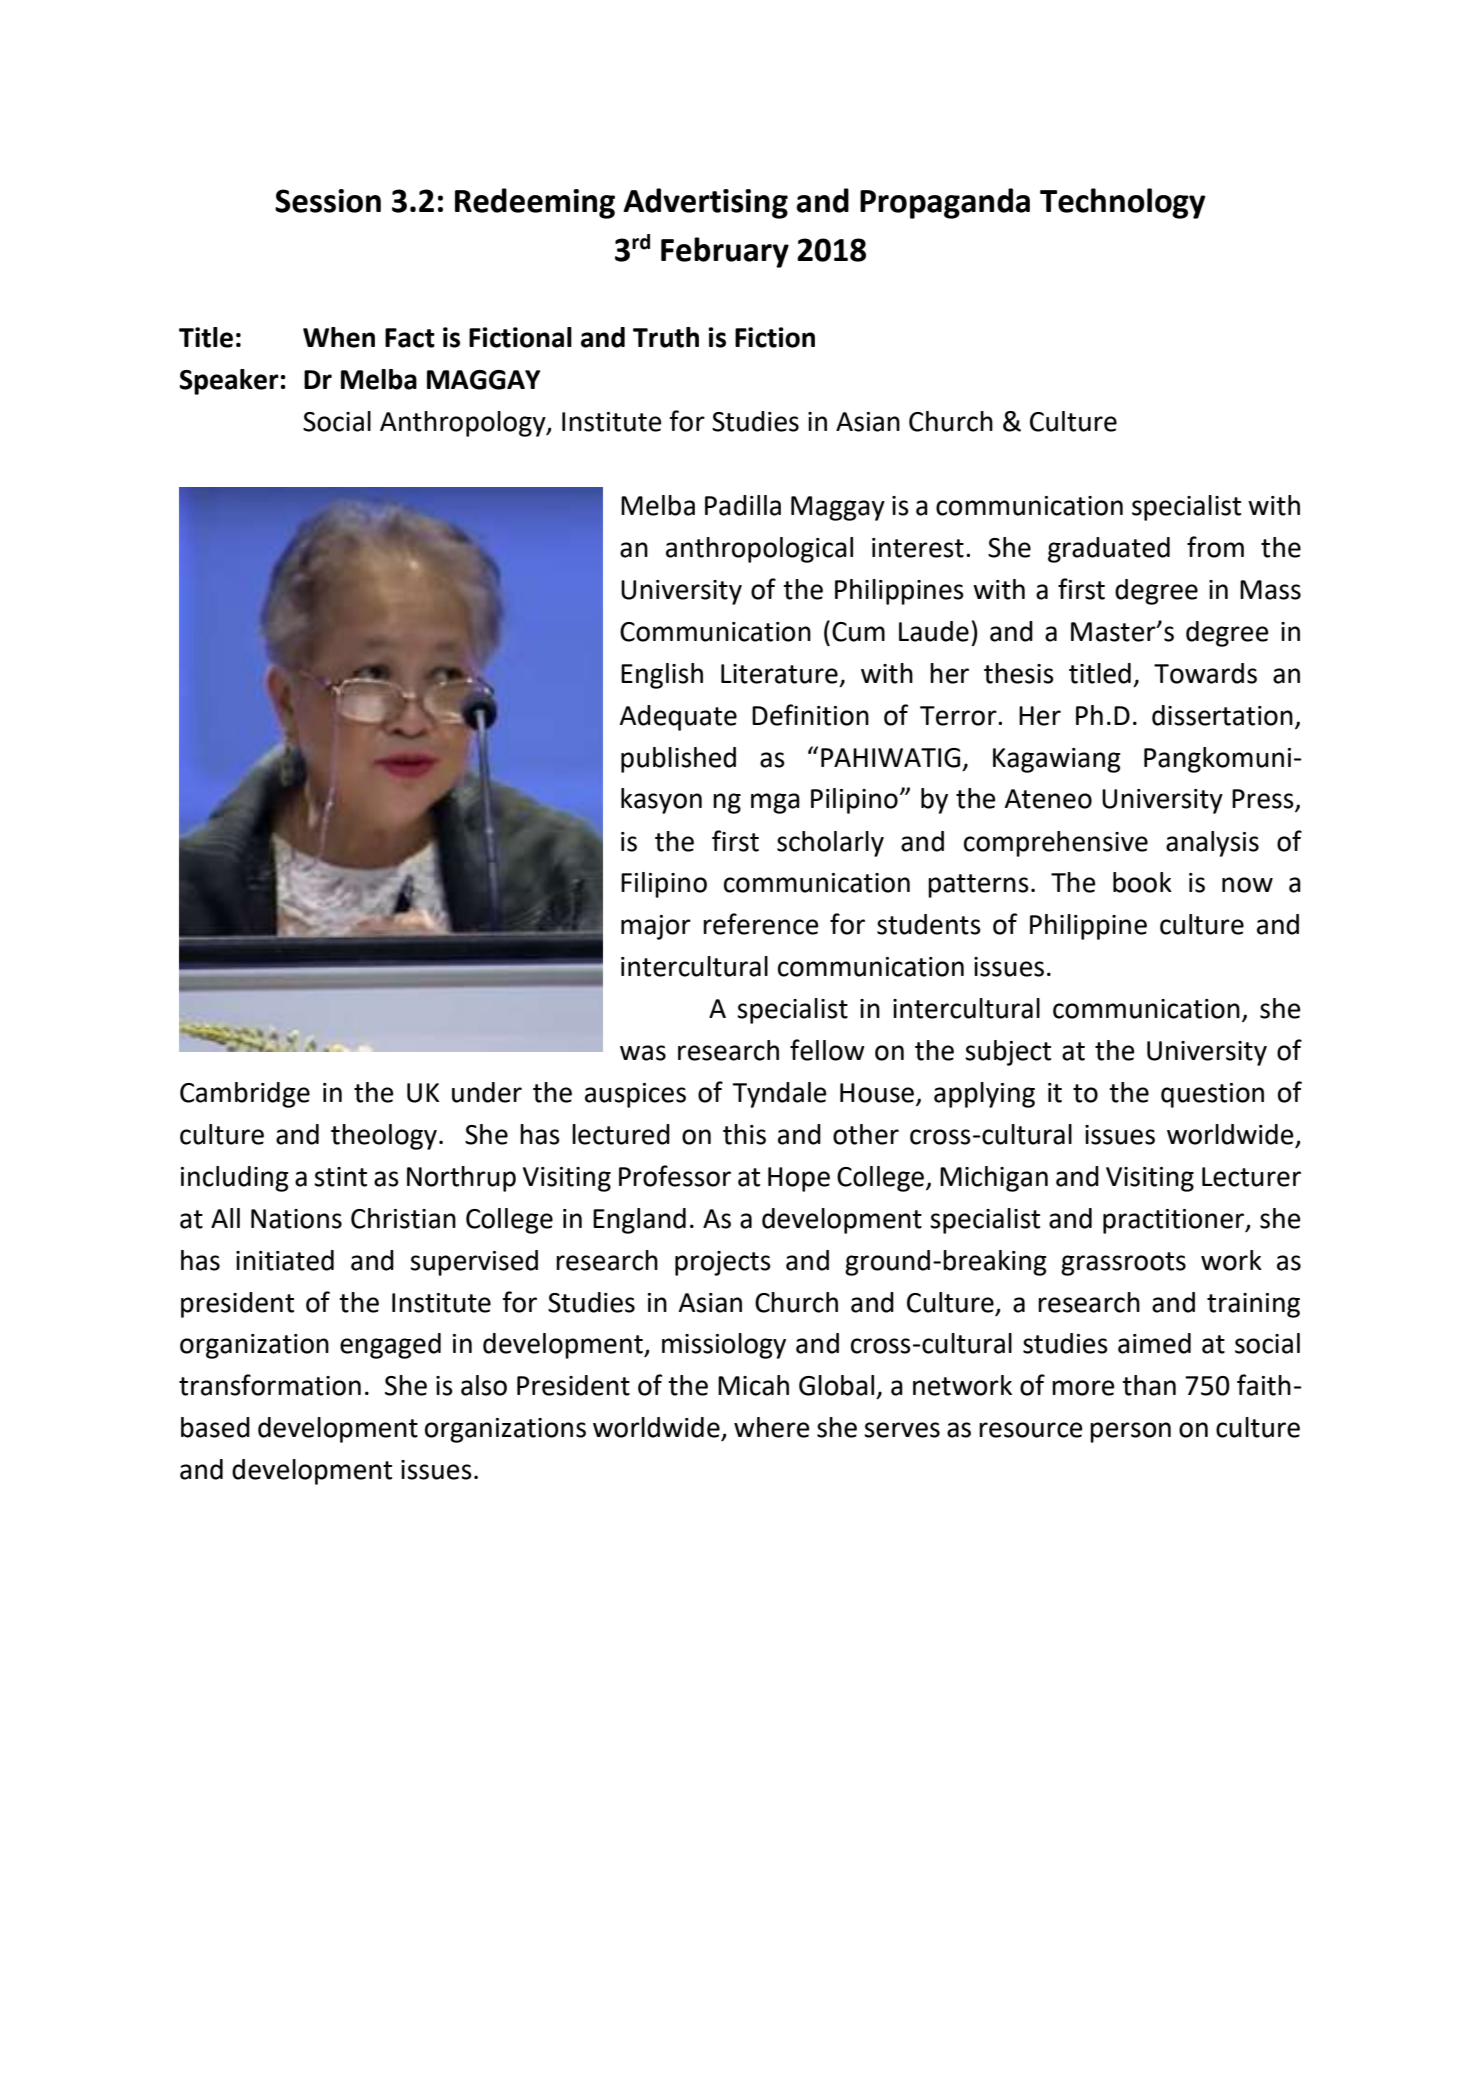 This document has height=2095, width=1481. Describe the element at coordinates (753, 1385) in the document. I see `Micah` at that location.
